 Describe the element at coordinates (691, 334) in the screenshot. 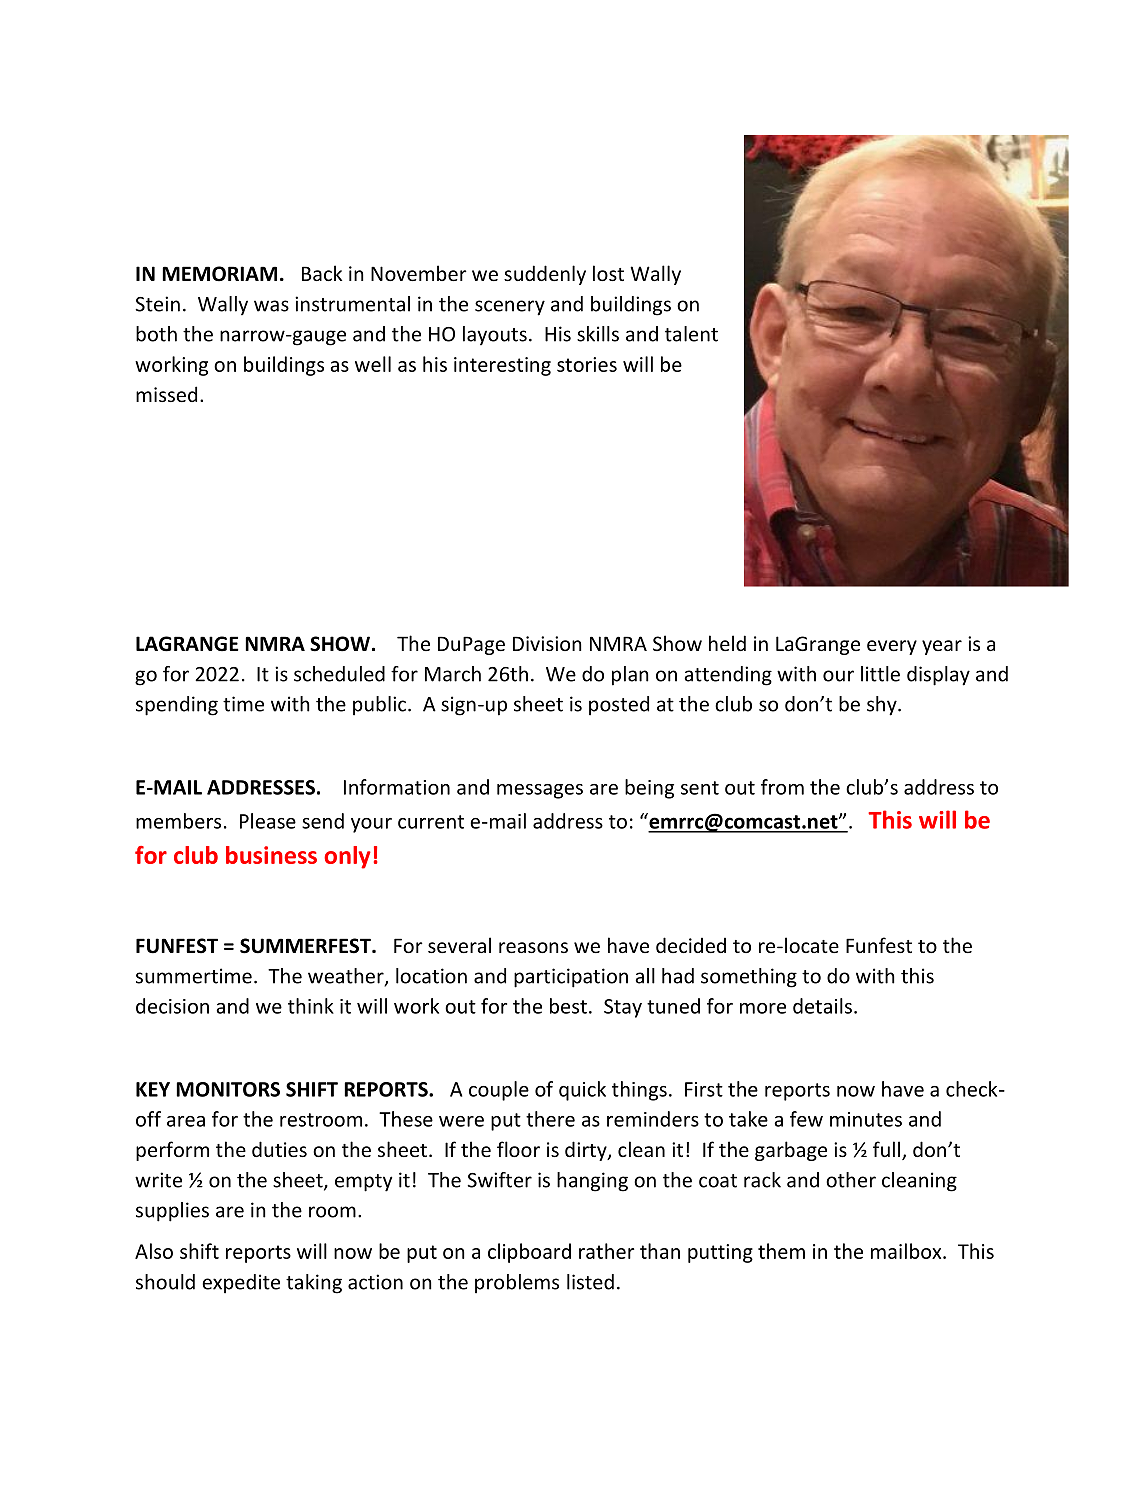

I see `talent` at that location.
